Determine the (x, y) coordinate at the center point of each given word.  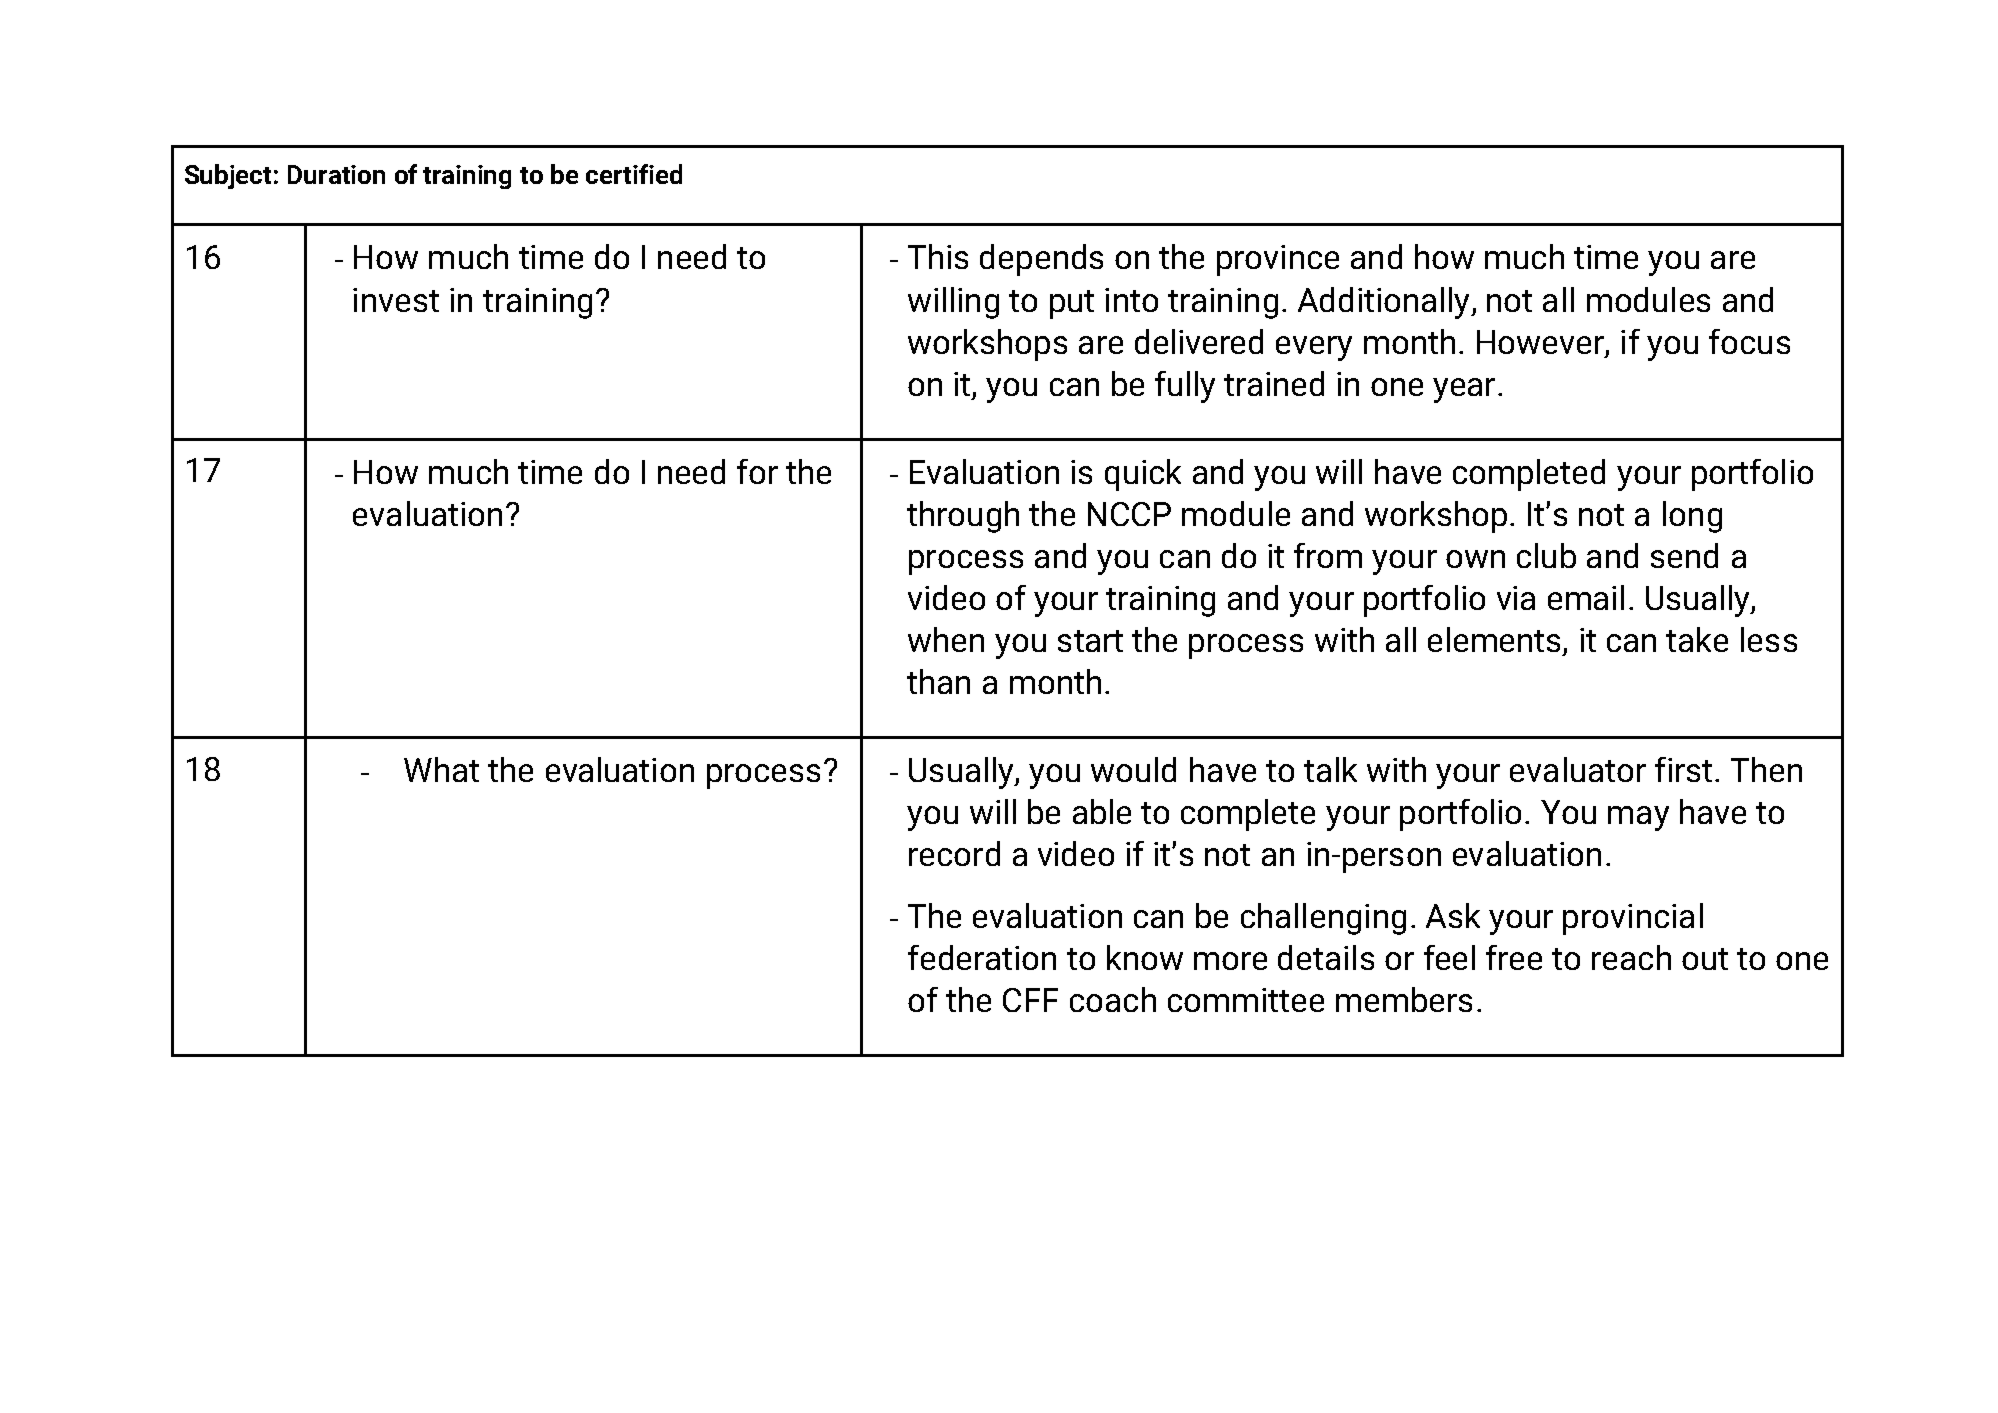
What (441, 769)
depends (1041, 260)
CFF (1030, 1000)
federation (982, 957)
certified (634, 174)
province (1278, 260)
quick (1143, 475)
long (1692, 517)
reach (1631, 957)
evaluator (1578, 769)
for (757, 471)
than (938, 681)
